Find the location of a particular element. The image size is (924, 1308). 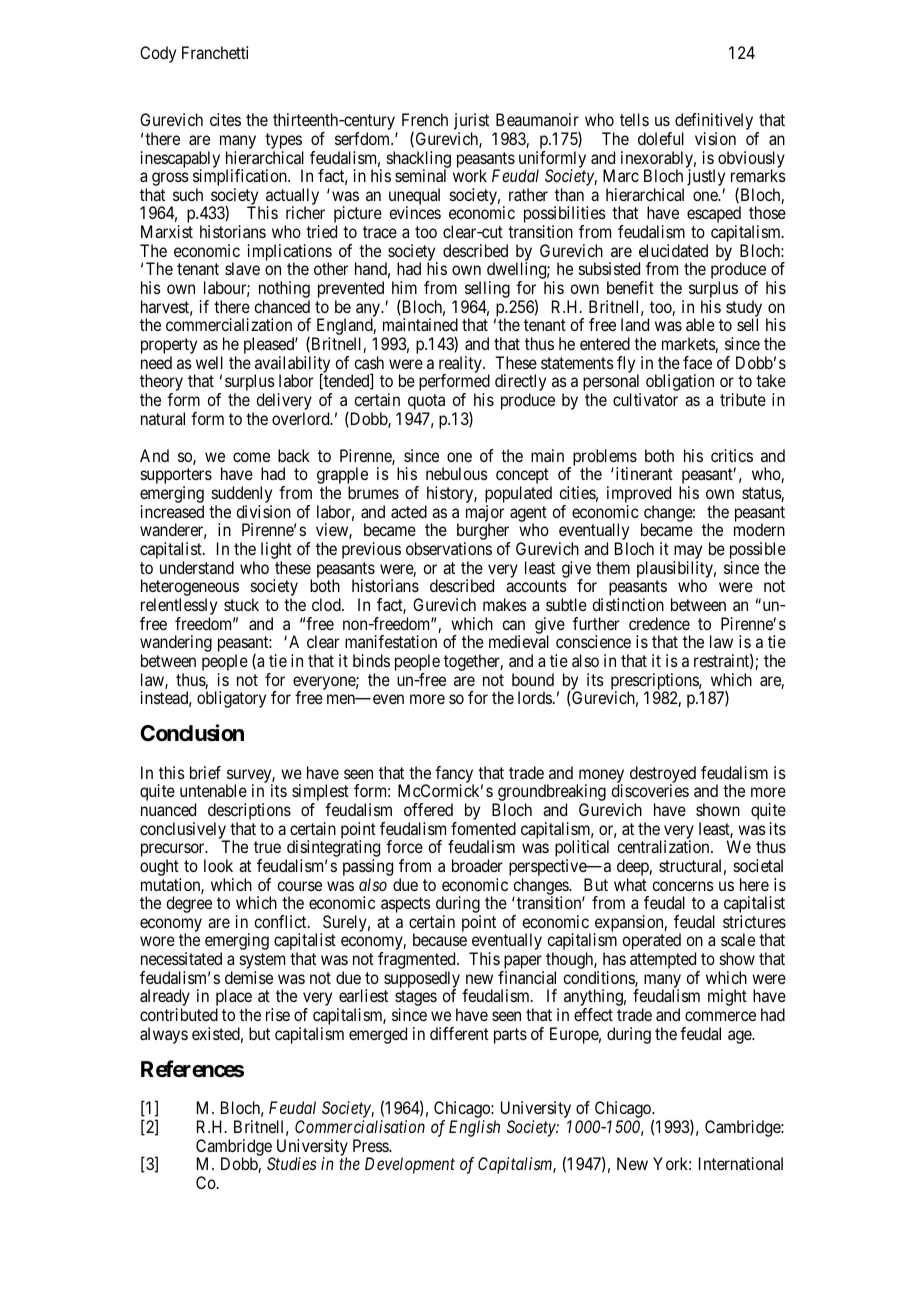

cites is located at coordinates (225, 119).
